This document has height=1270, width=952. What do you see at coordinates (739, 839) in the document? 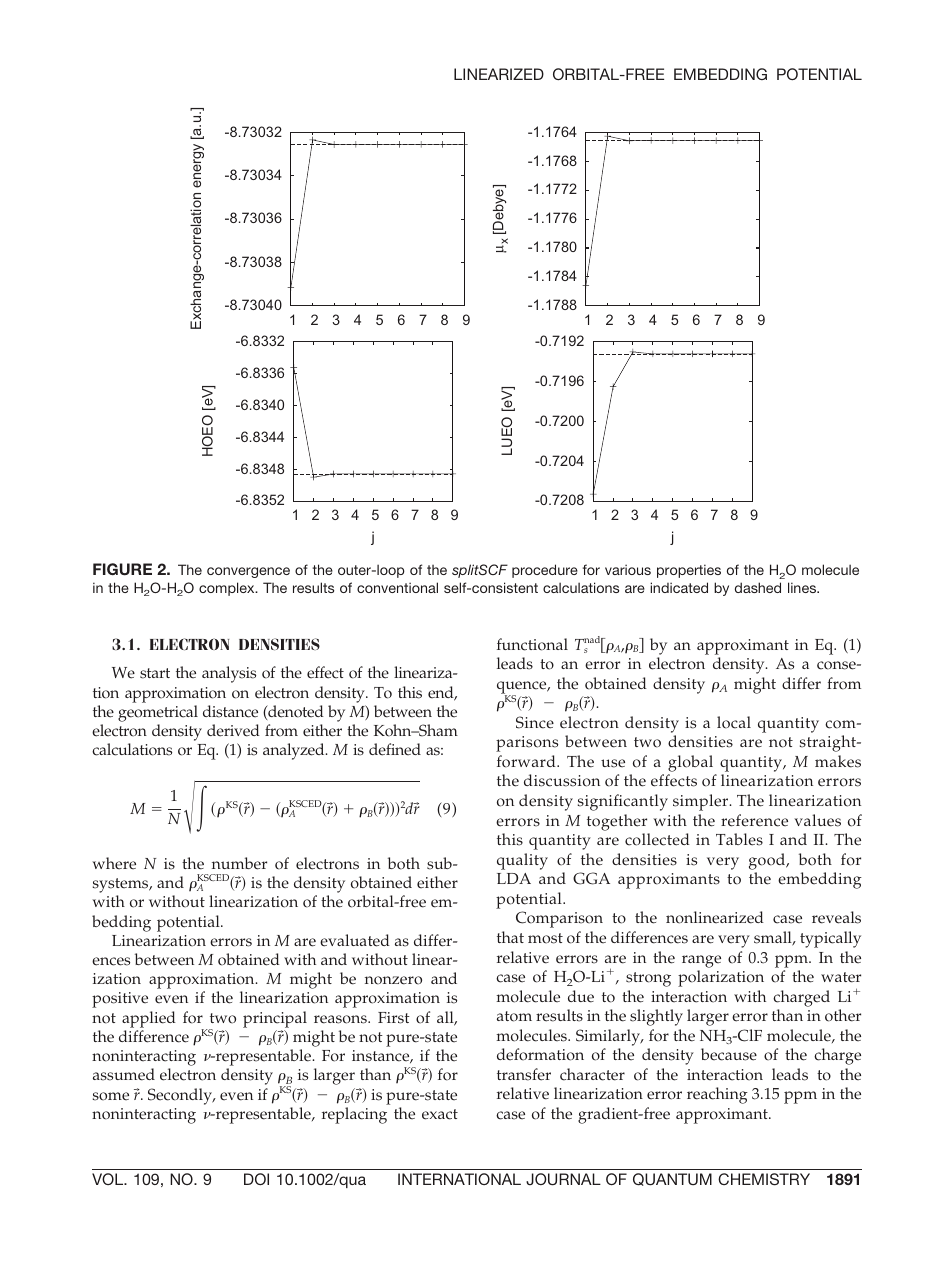
I see `Tables` at bounding box center [739, 839].
